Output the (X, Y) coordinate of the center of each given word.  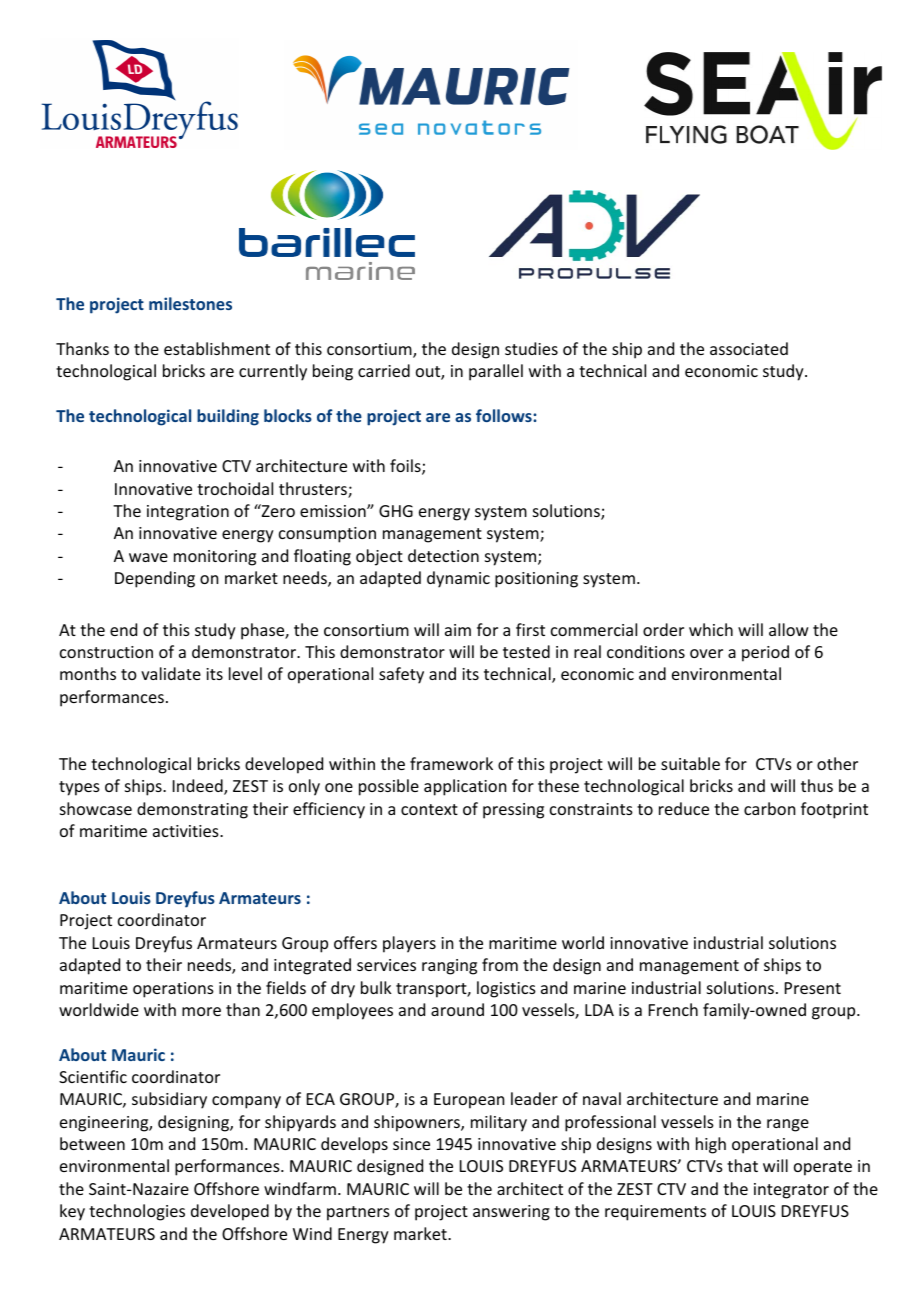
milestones (190, 303)
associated (749, 348)
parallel (496, 372)
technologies (137, 1212)
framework (451, 763)
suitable (690, 763)
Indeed (199, 787)
